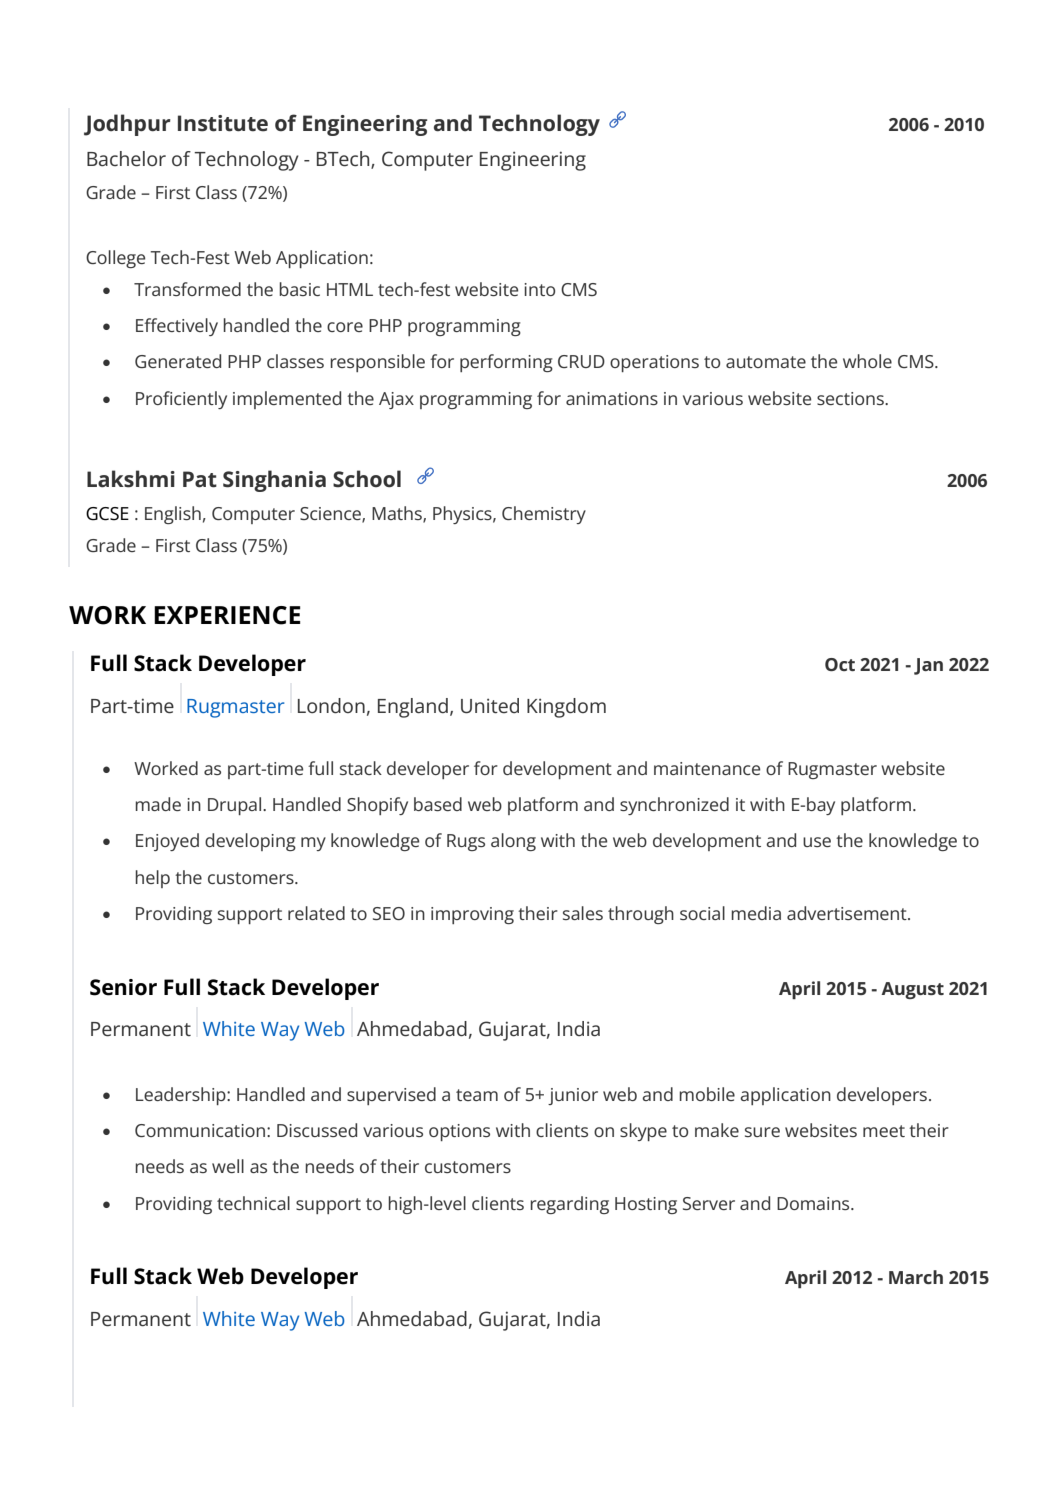 This document has height=1497, width=1058. I want to click on Oct, so click(840, 664).
